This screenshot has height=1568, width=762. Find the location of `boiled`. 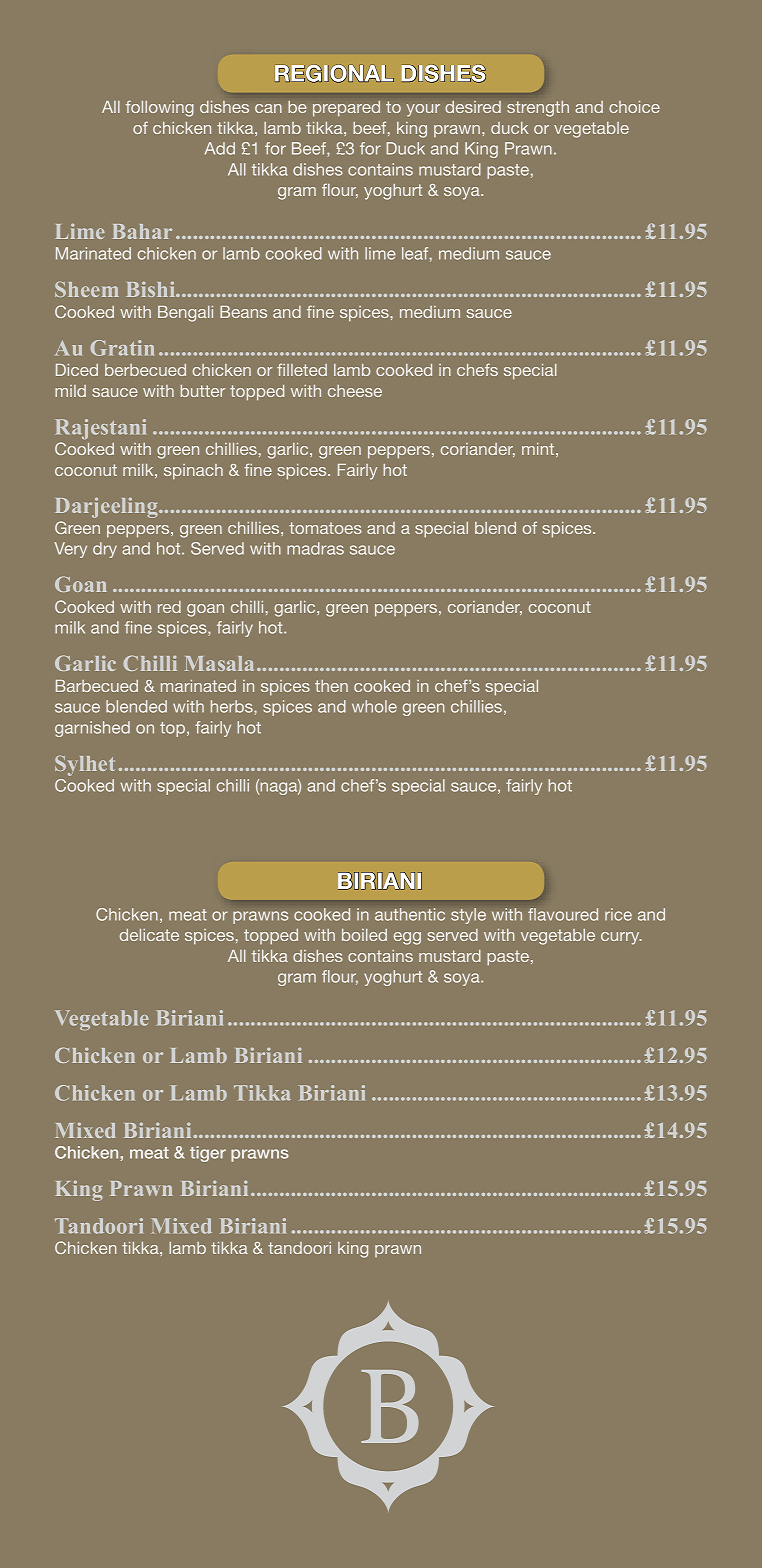

boiled is located at coordinates (364, 935).
